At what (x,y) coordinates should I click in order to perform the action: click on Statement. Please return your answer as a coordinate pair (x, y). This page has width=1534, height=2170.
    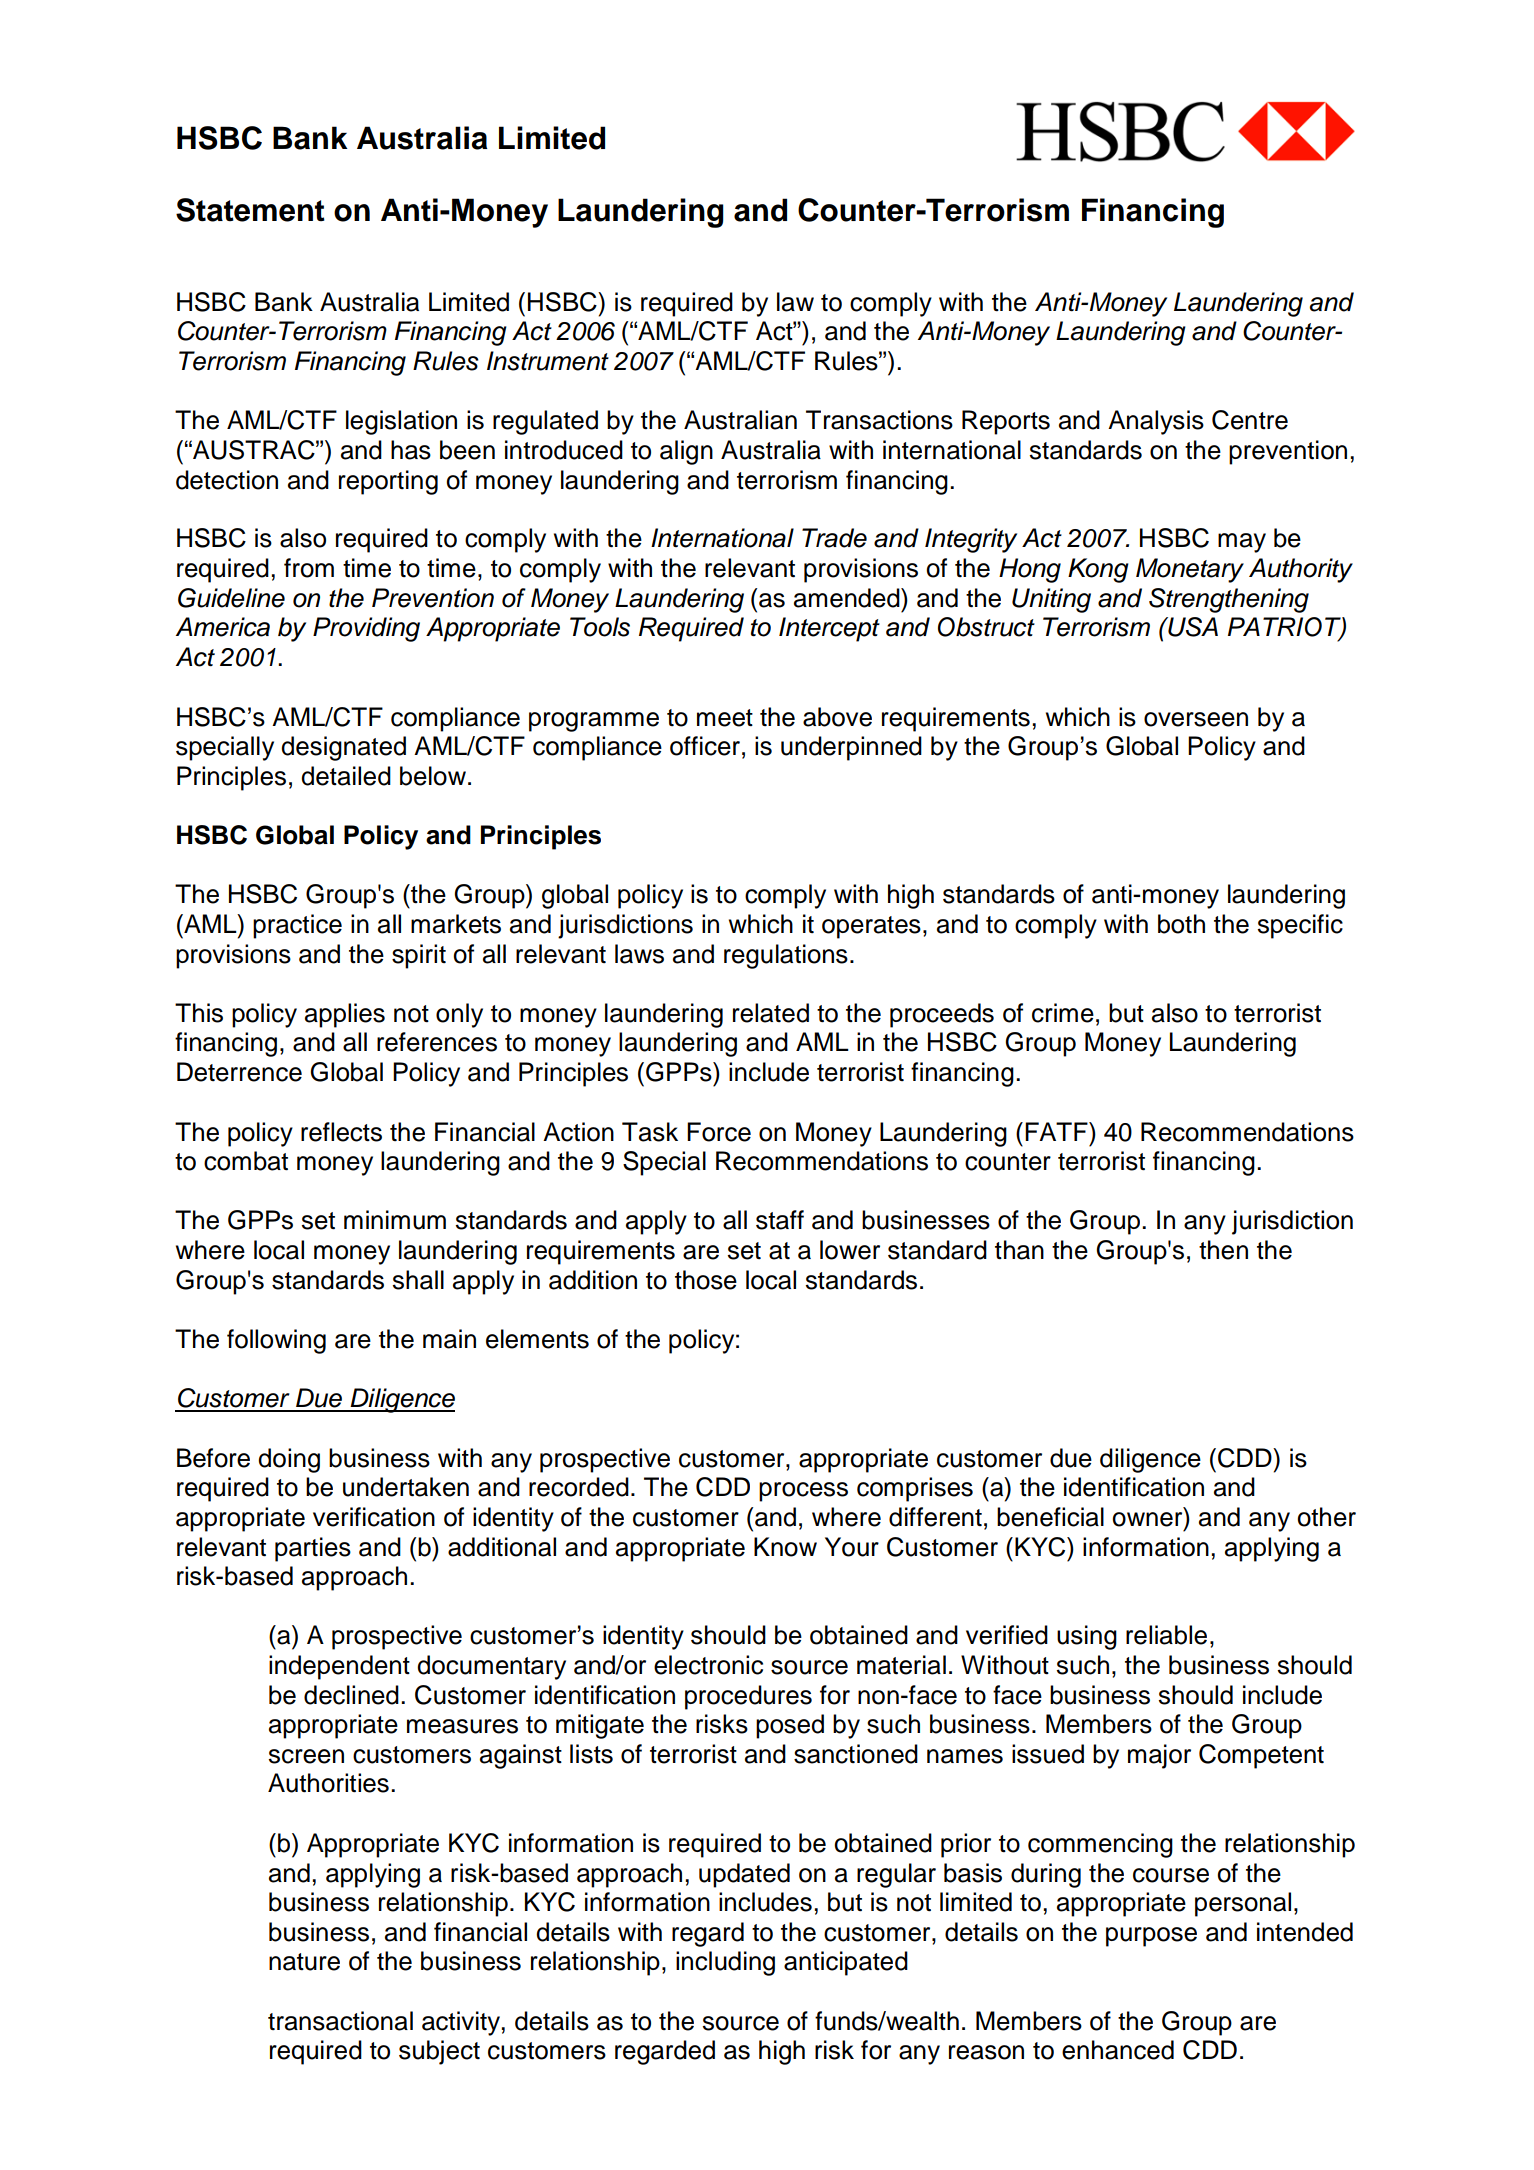
    Looking at the image, I should click on (250, 210).
